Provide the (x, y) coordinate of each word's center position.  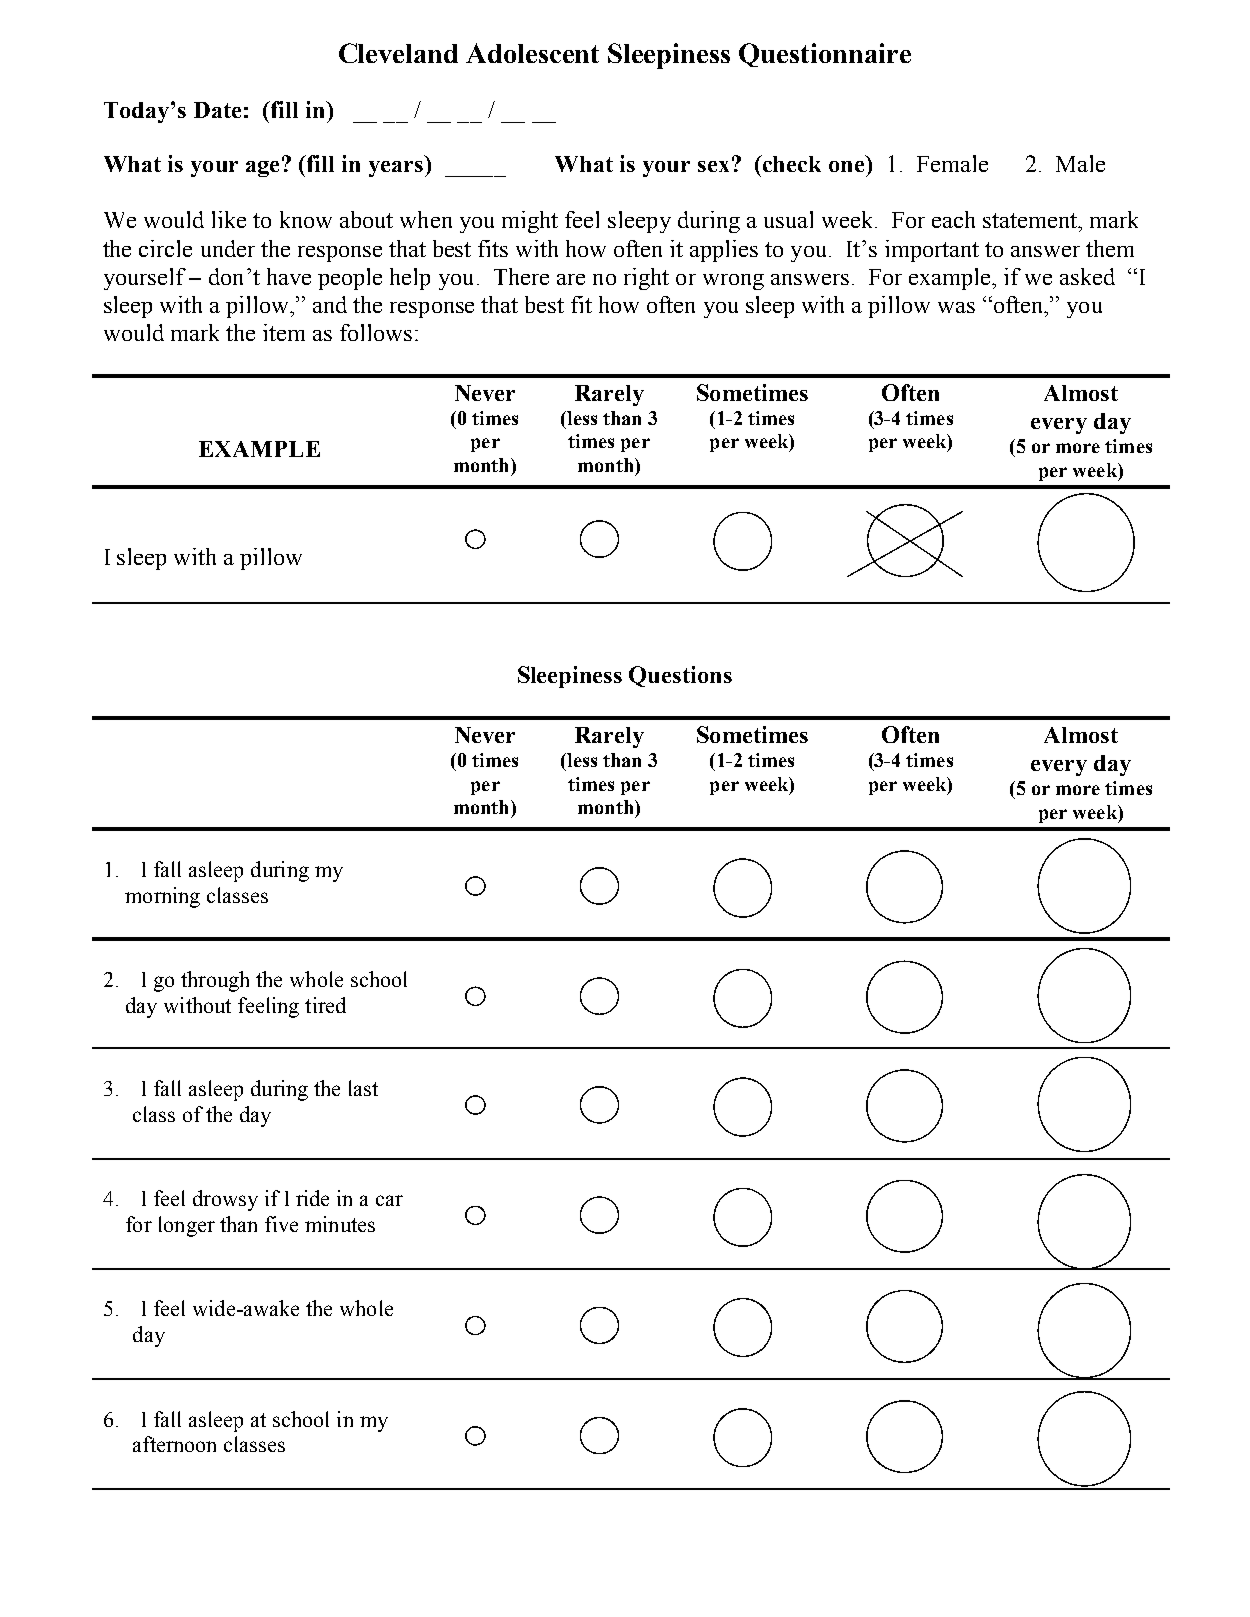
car (389, 1200)
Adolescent (532, 53)
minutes (340, 1224)
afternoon (174, 1444)
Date (217, 110)
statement (1031, 220)
